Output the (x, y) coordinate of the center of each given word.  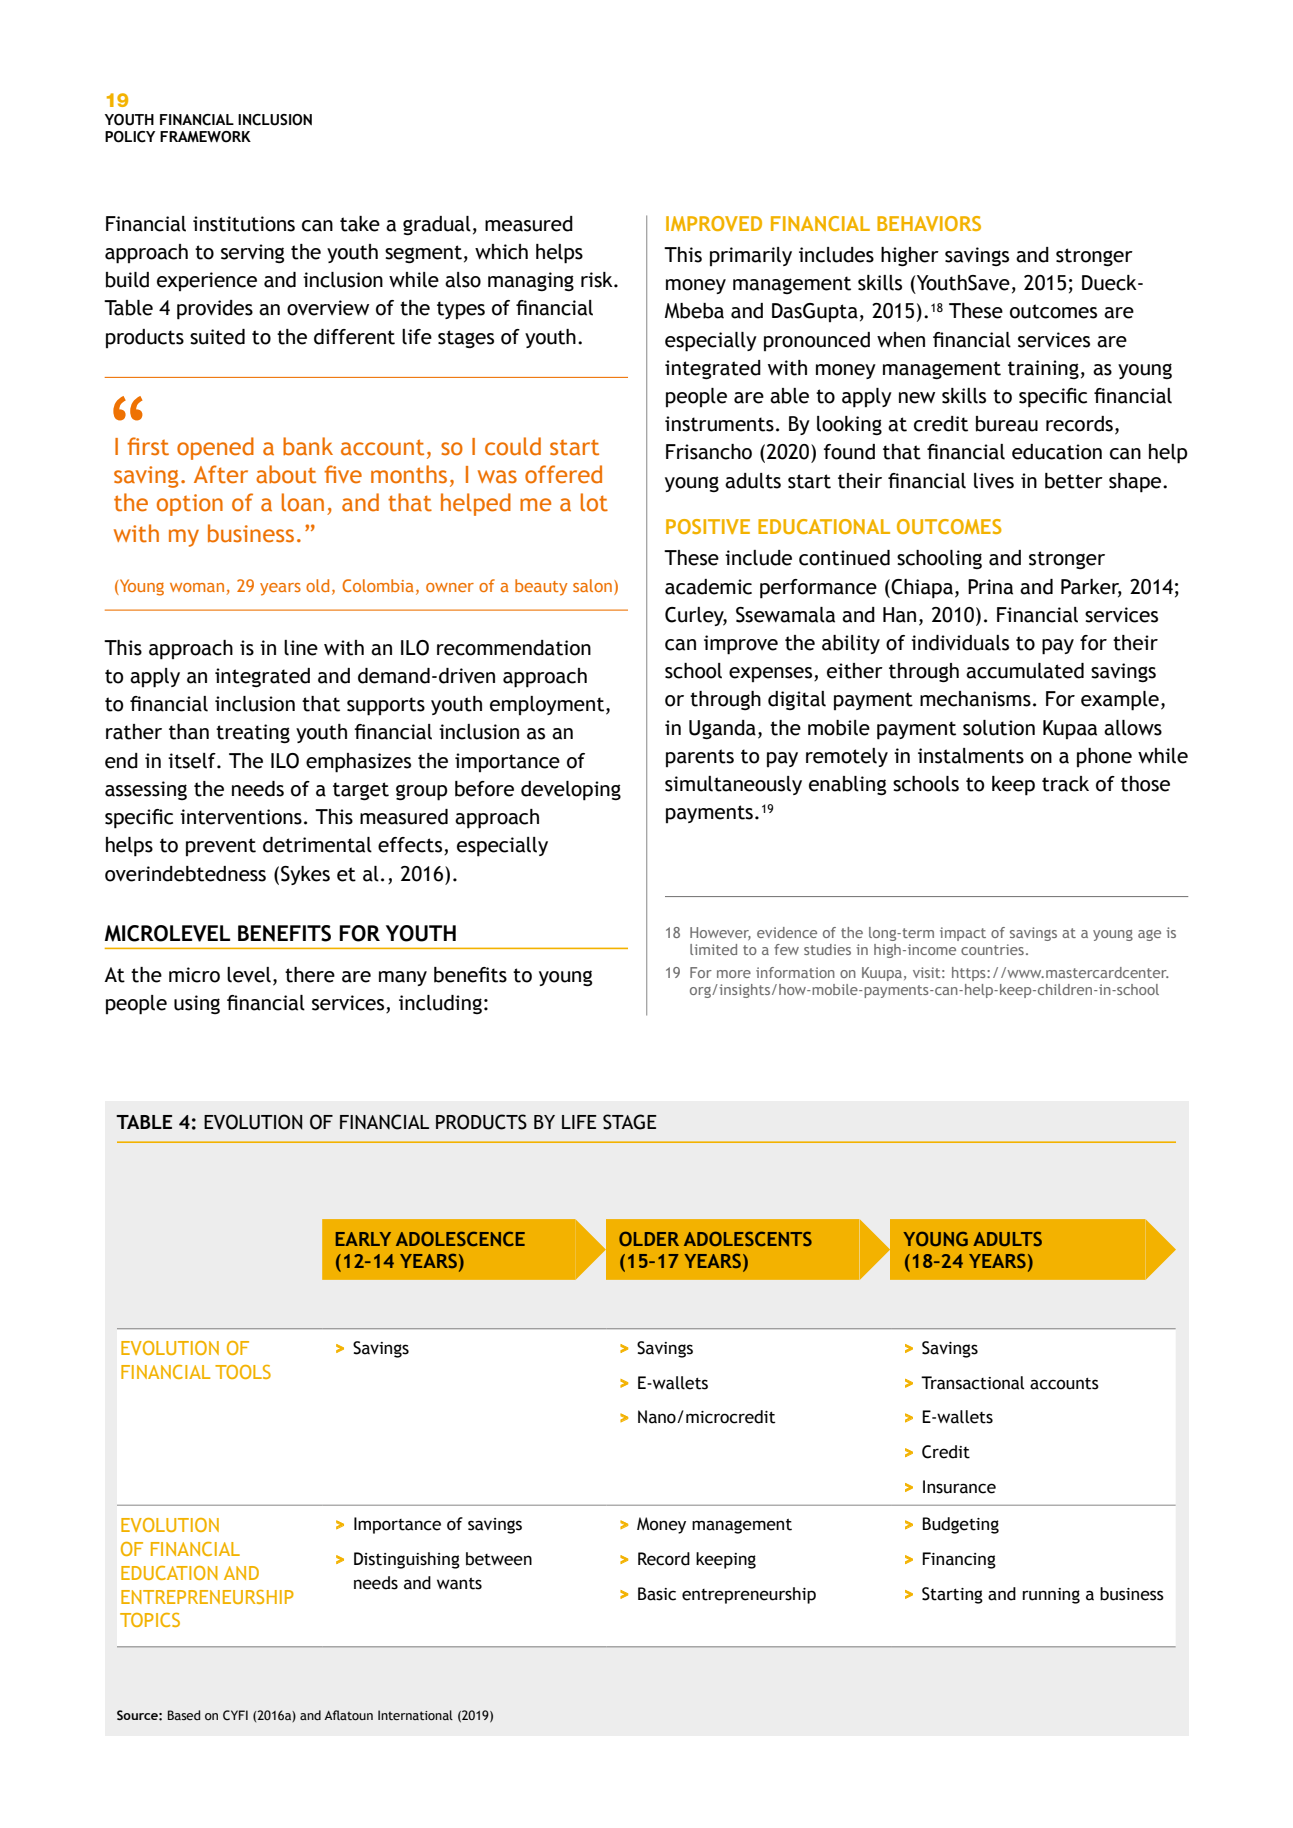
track (1065, 784)
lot (594, 502)
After (221, 474)
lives (994, 481)
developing (571, 791)
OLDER (649, 1238)
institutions (244, 224)
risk (598, 280)
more (734, 974)
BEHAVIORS (929, 223)
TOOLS (243, 1372)
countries (992, 949)
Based (184, 1715)
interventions (241, 817)
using (197, 1004)
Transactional (973, 1383)
